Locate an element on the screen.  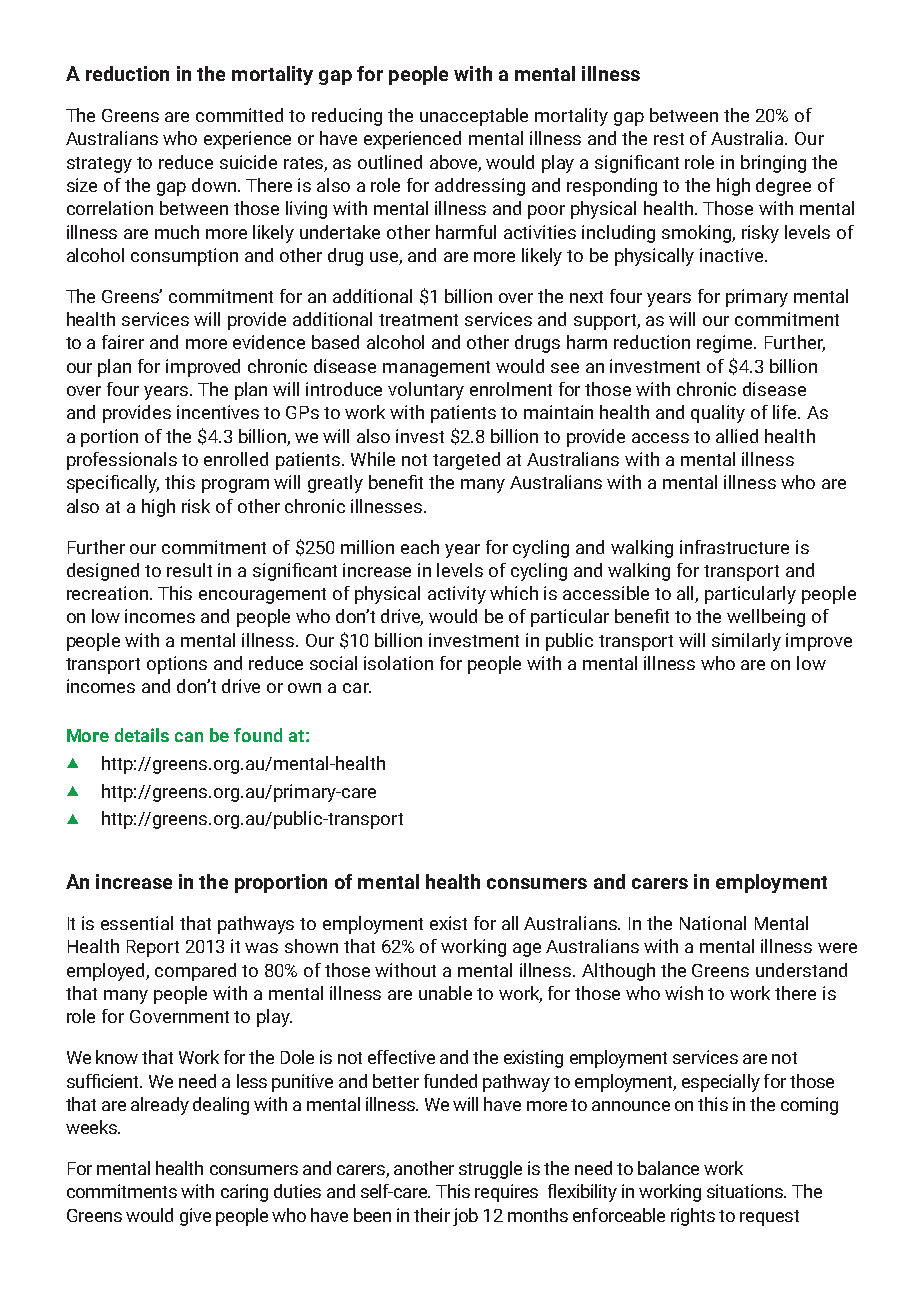
bringing is located at coordinates (773, 164).
